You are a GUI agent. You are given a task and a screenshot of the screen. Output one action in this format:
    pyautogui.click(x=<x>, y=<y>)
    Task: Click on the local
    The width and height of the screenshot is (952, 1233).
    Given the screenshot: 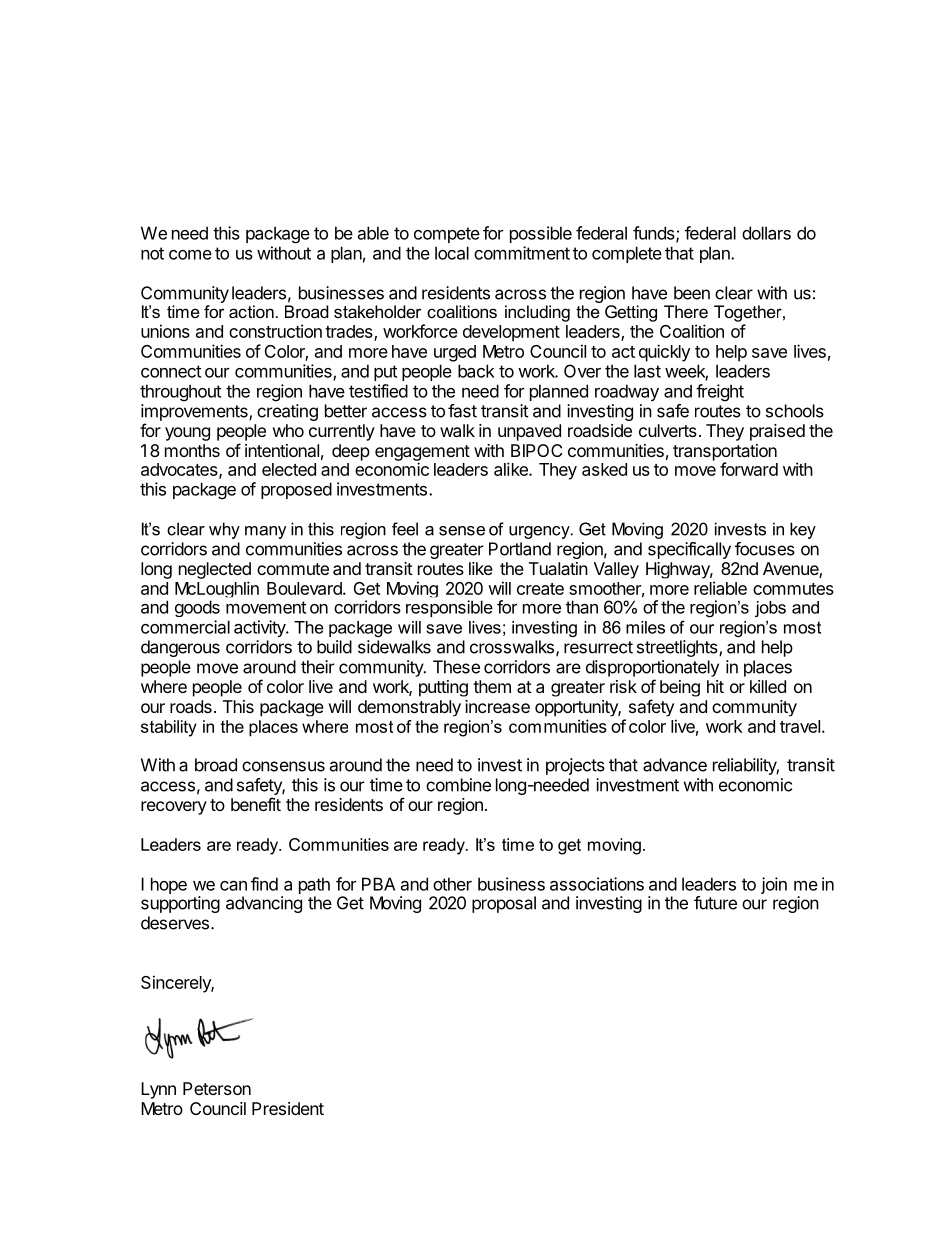 What is the action you would take?
    pyautogui.click(x=452, y=253)
